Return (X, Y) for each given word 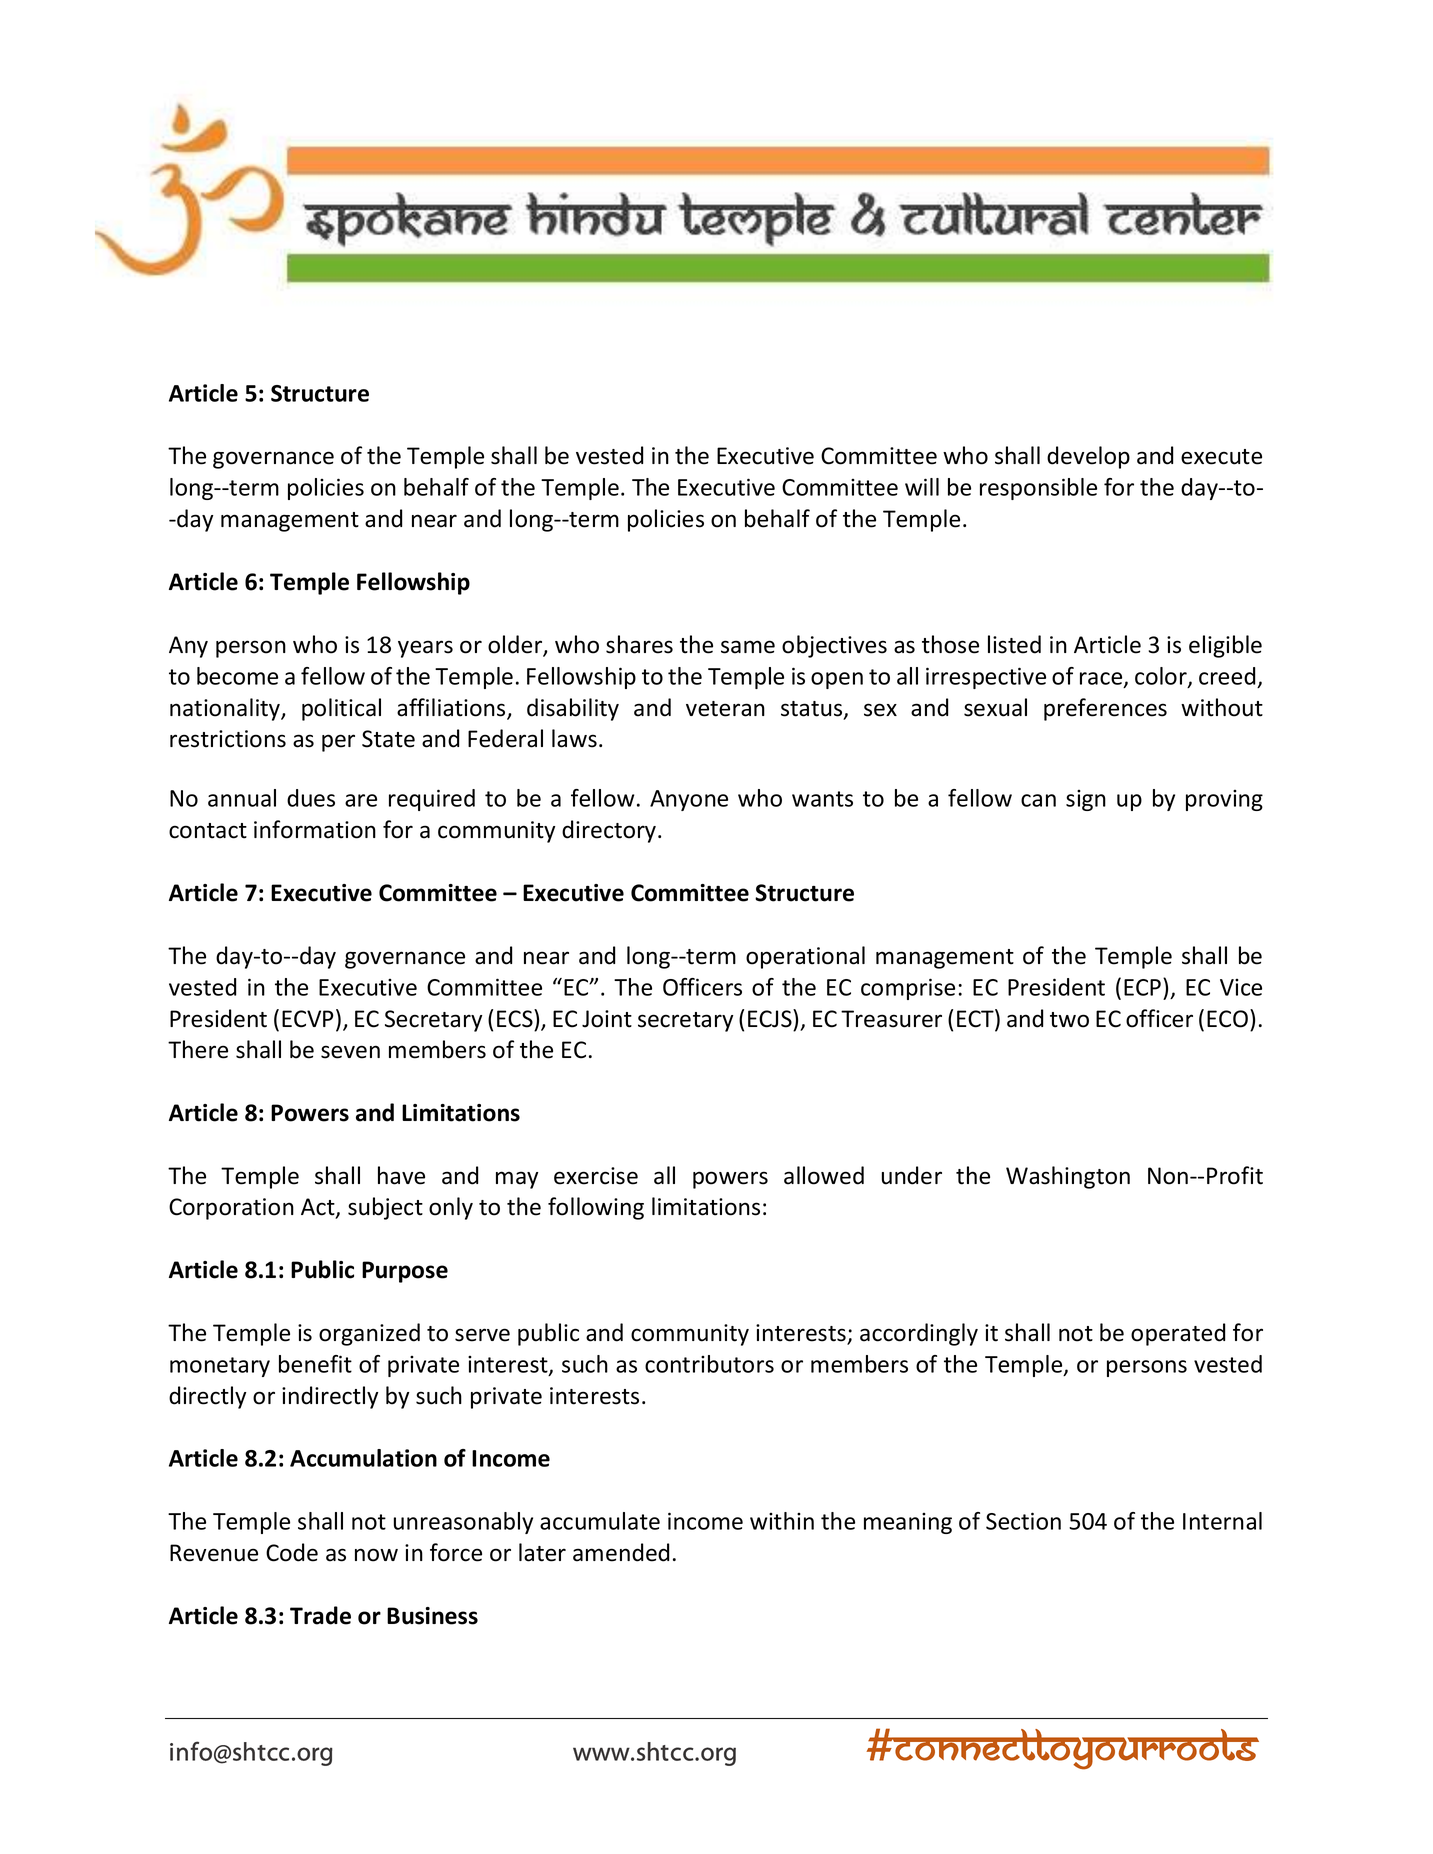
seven (350, 1052)
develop (1088, 457)
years (425, 649)
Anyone (689, 800)
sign (1086, 800)
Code (292, 1552)
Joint (607, 1019)
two (1069, 1020)
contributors (709, 1364)
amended (621, 1552)
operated (1178, 1334)
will (922, 487)
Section (1023, 1521)
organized (369, 1334)
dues (311, 798)
